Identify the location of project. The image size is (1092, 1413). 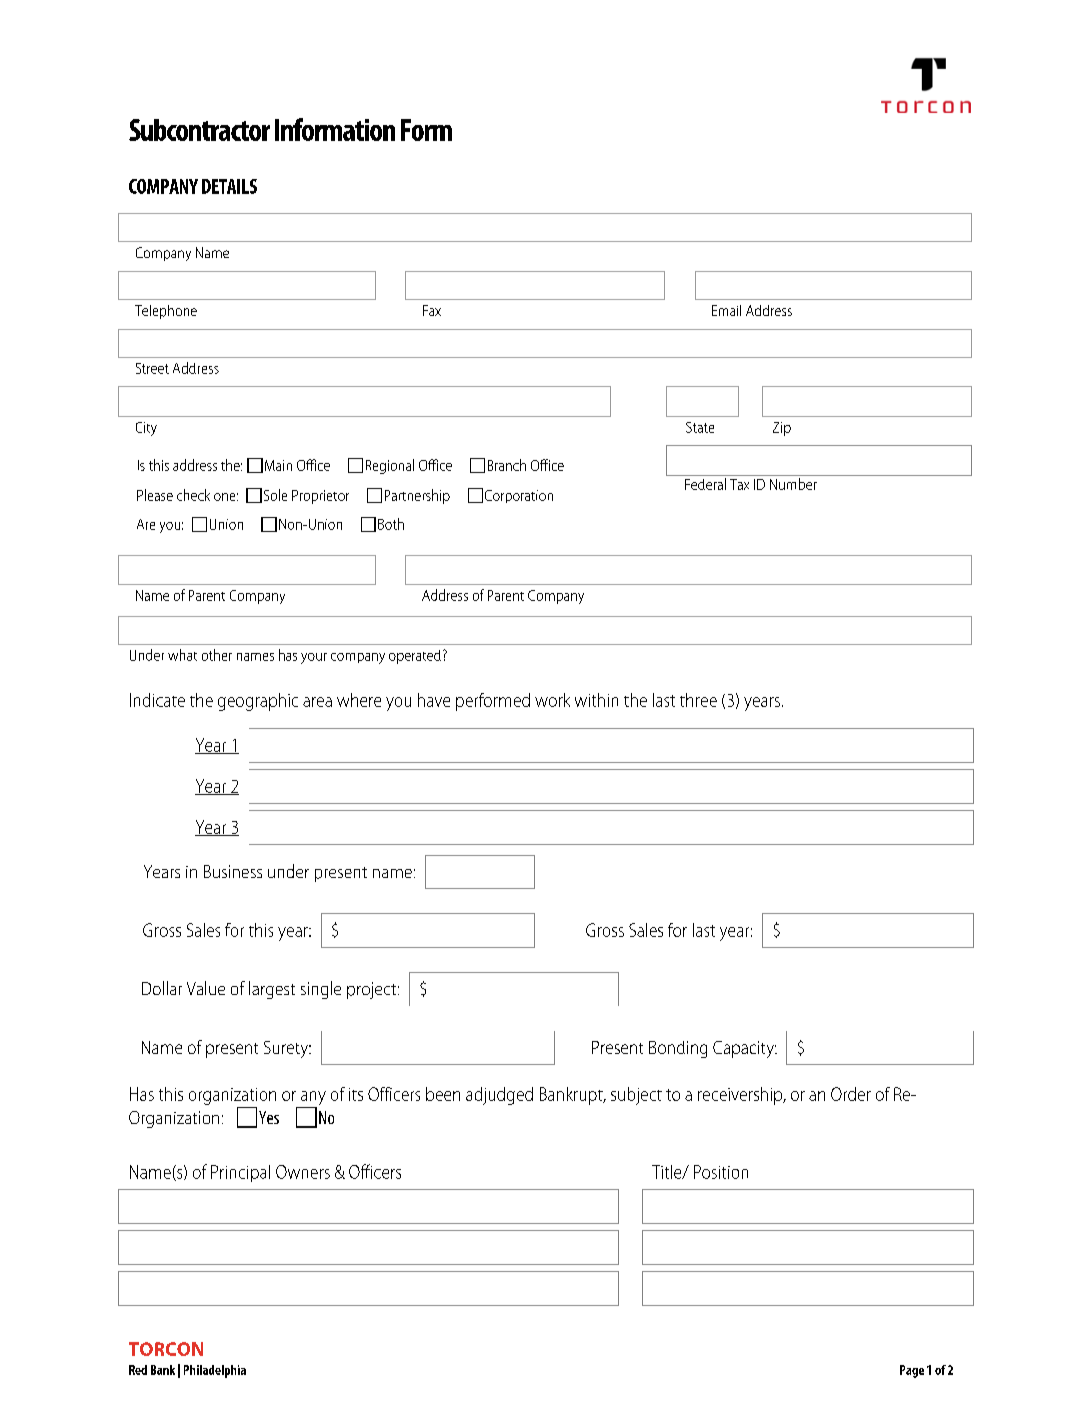
(373, 990).
